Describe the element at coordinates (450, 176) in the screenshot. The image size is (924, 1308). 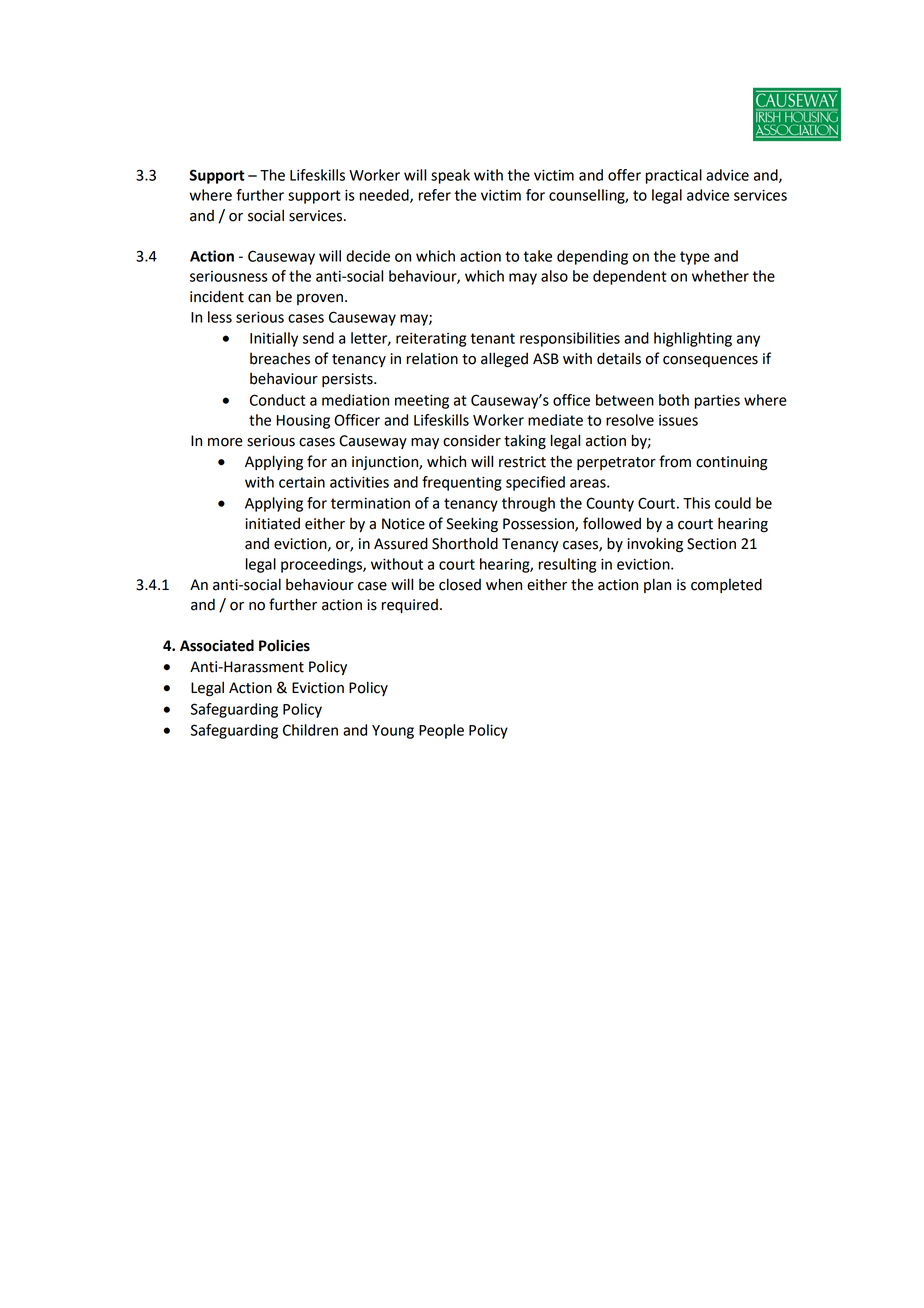
I see `speak` at that location.
